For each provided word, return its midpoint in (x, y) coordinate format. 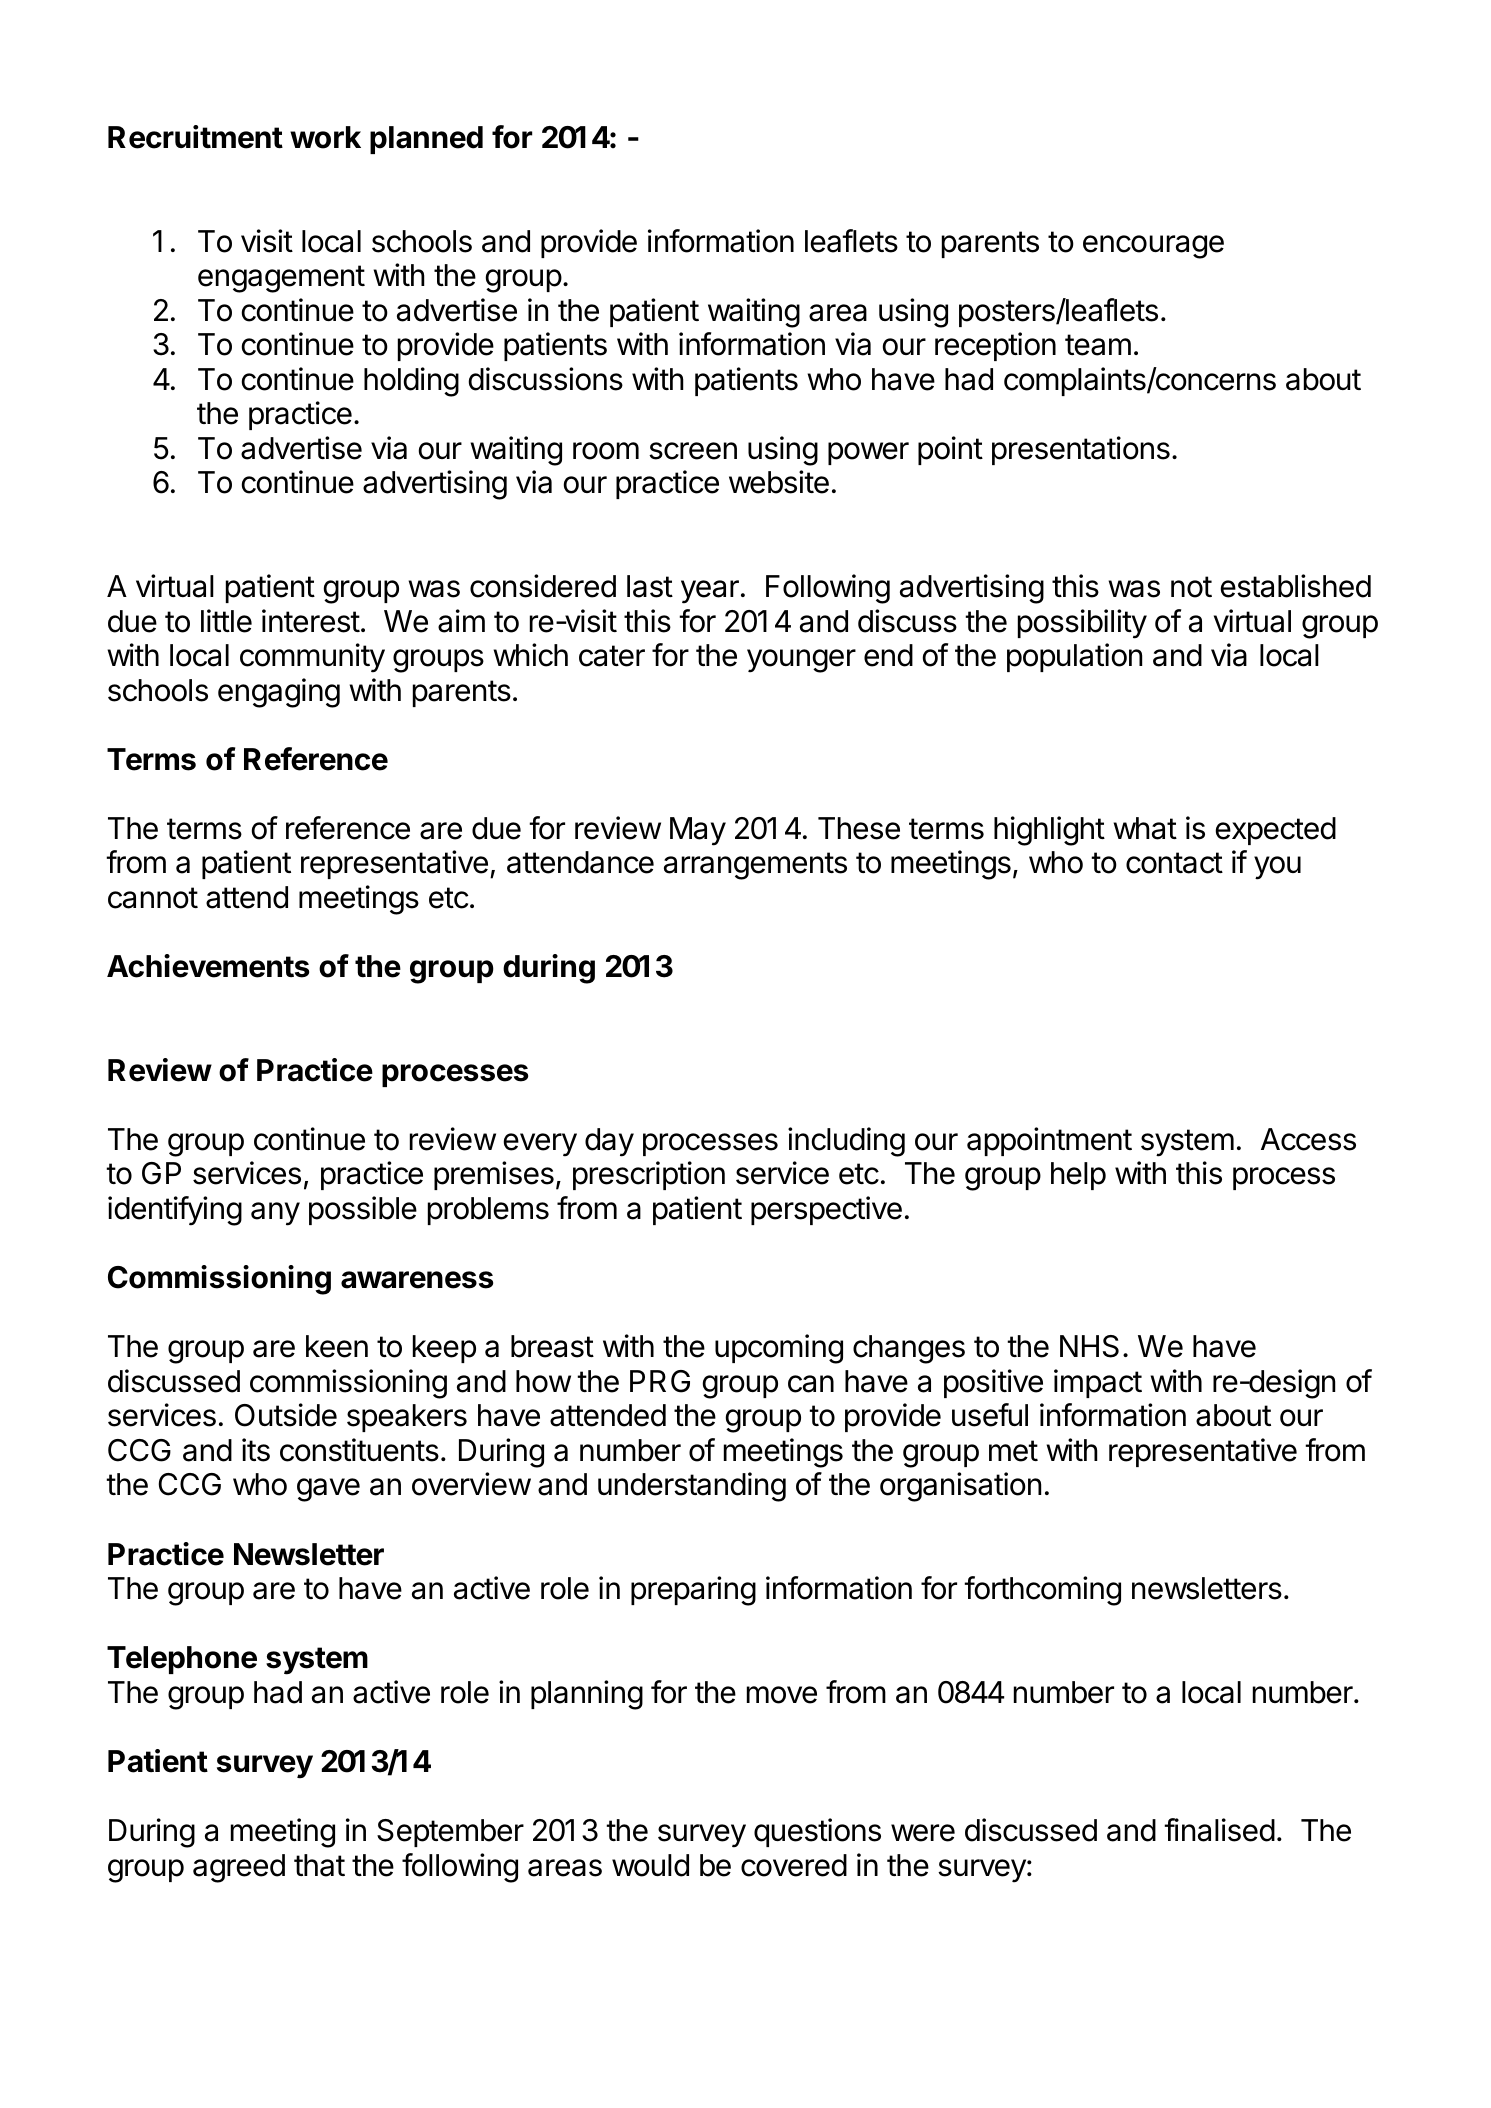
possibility (1082, 624)
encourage (1153, 247)
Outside (286, 1415)
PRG (660, 1381)
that (319, 1865)
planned (426, 140)
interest (311, 621)
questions (817, 1832)
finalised (1219, 1830)
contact (1174, 863)
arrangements (755, 866)
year (710, 592)
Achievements (208, 966)
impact (1098, 1383)
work (325, 137)
